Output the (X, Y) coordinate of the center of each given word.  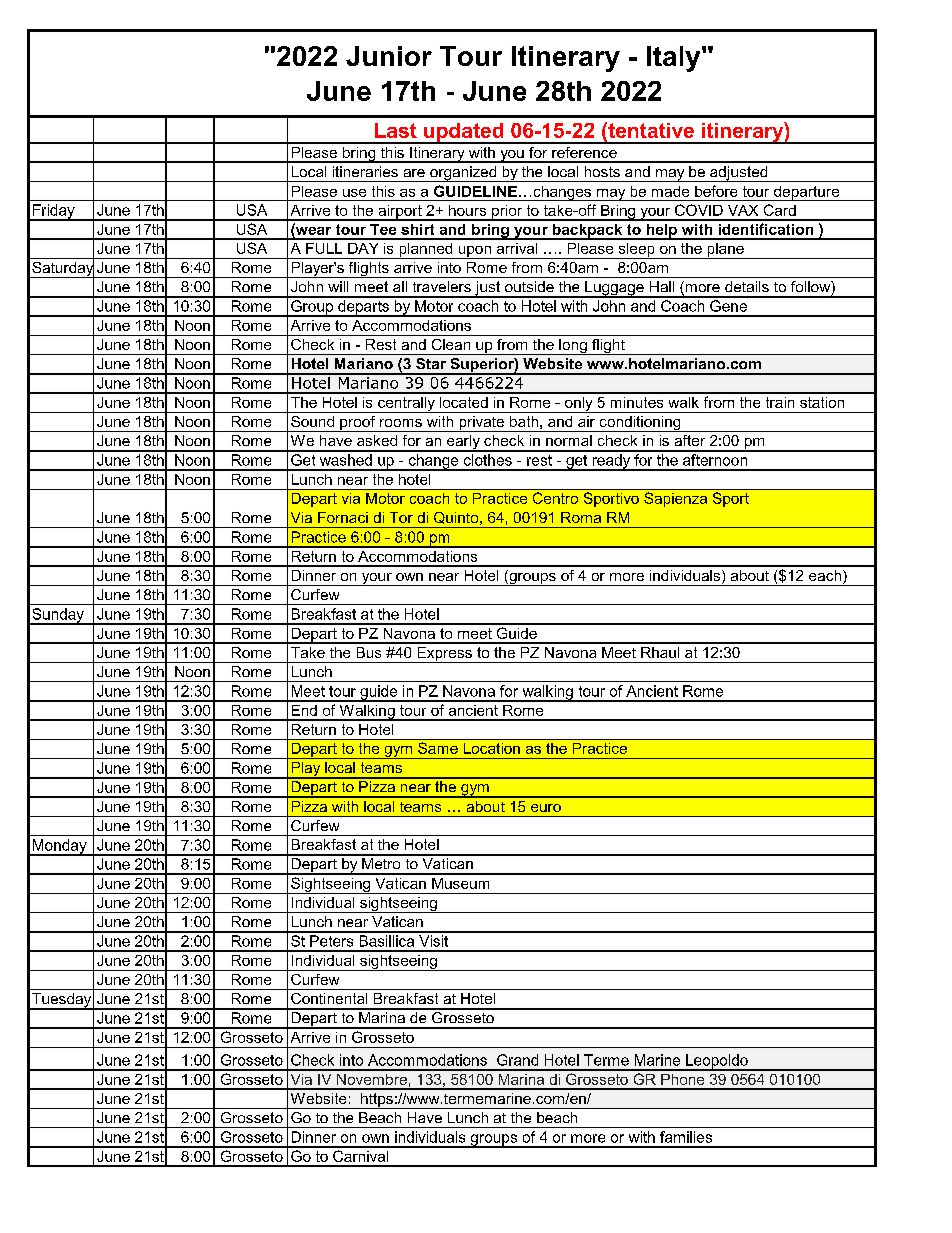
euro (546, 808)
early (463, 443)
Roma (581, 517)
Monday (59, 847)
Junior (389, 56)
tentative (650, 130)
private (482, 424)
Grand (517, 1060)
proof (358, 424)
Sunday (58, 616)
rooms (401, 423)
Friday (54, 212)
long (573, 347)
